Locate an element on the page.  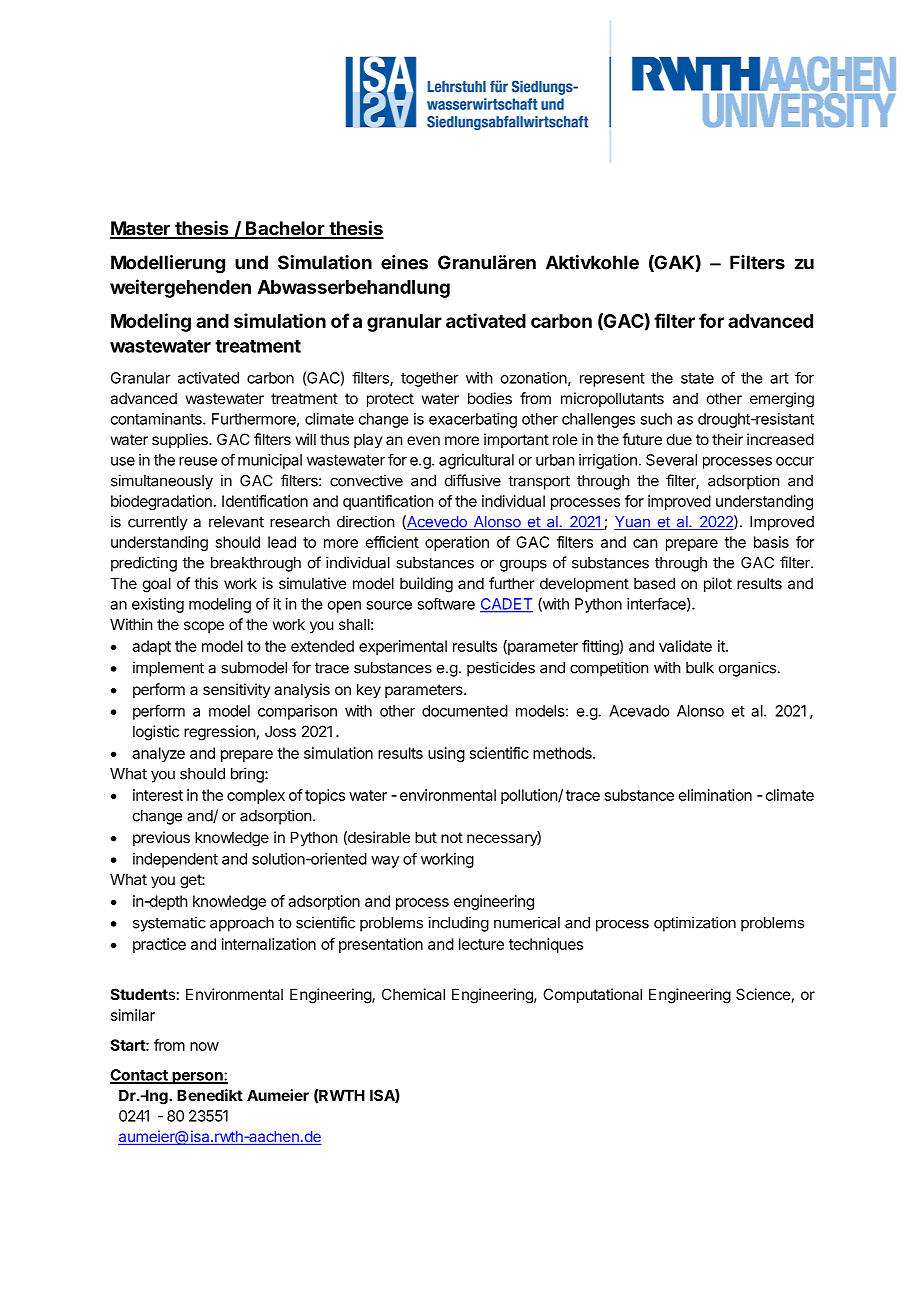
Chemical is located at coordinates (413, 994).
